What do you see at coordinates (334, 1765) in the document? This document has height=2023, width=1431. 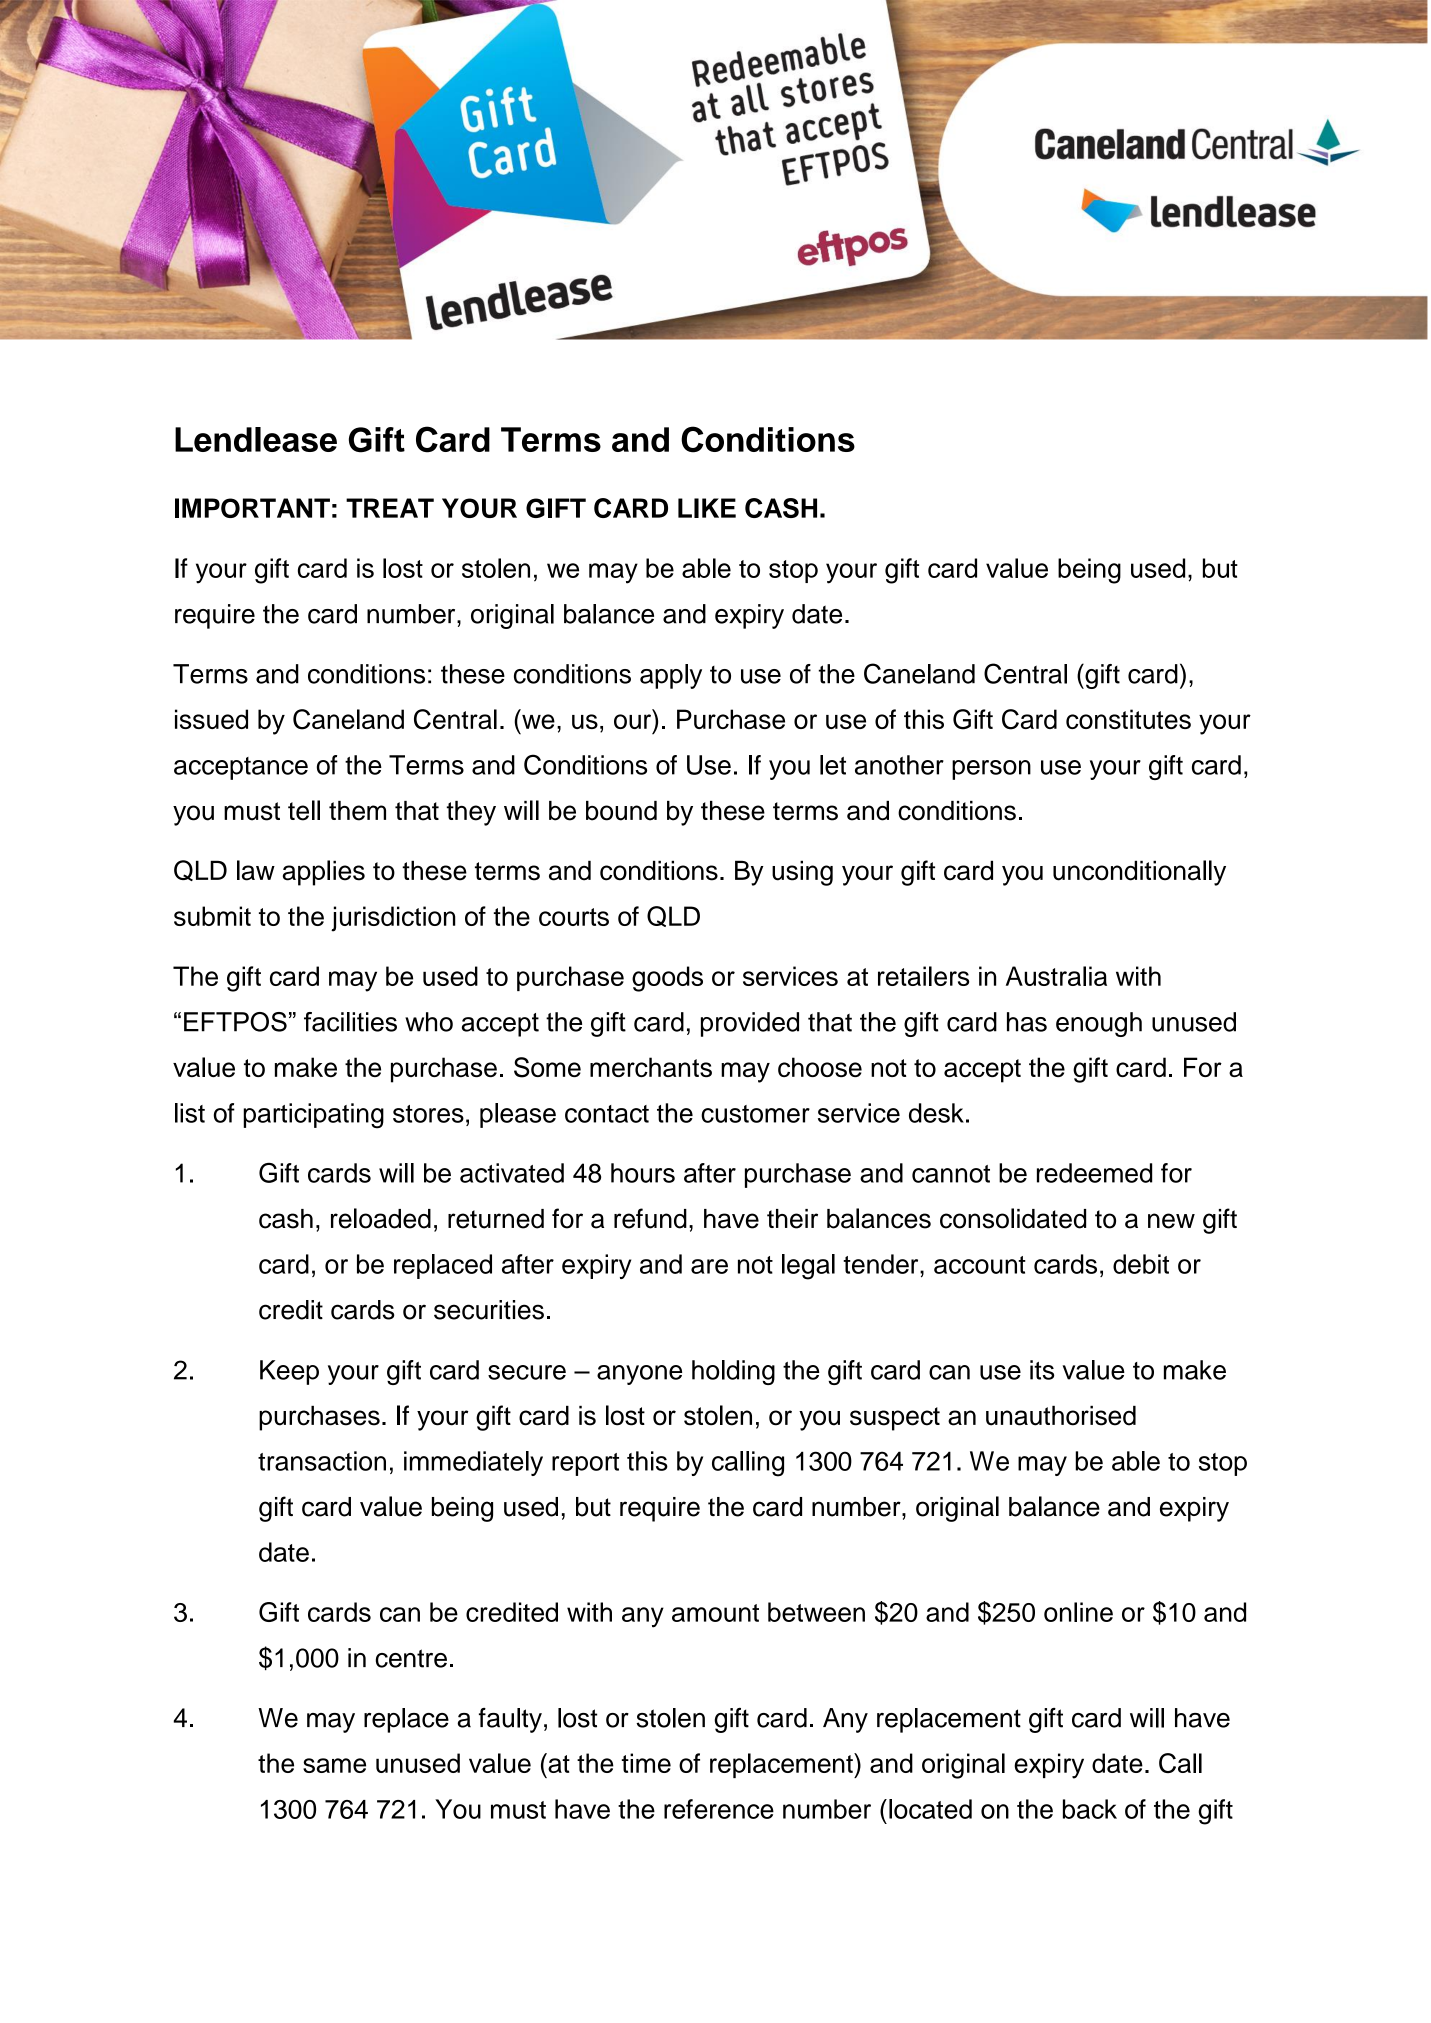 I see `same` at bounding box center [334, 1765].
